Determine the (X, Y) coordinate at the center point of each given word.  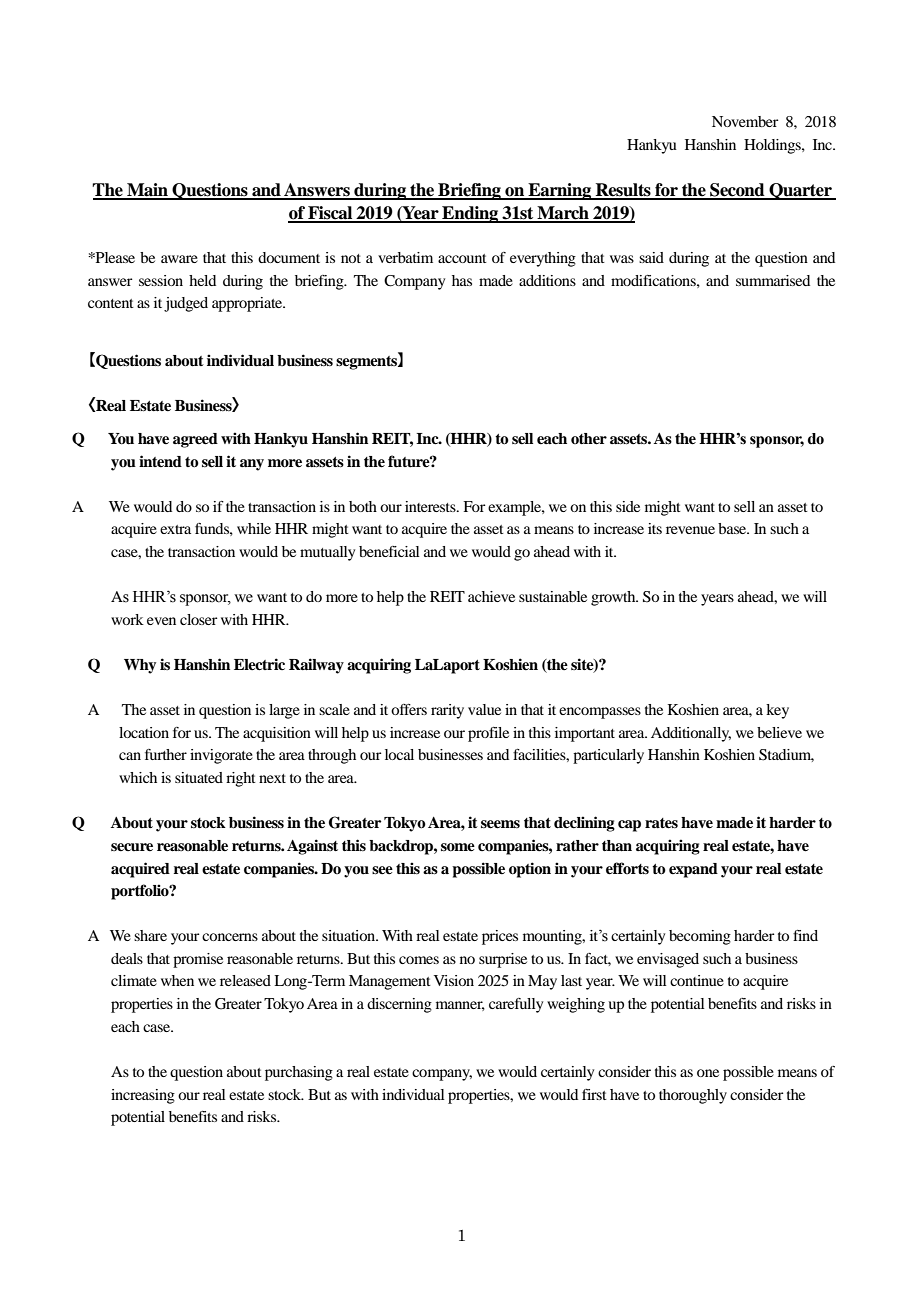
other (589, 439)
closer (198, 619)
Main (147, 191)
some (458, 847)
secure (132, 847)
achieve (491, 596)
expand (693, 870)
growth (614, 598)
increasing (143, 1096)
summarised (773, 280)
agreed (195, 440)
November (745, 121)
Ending (470, 214)
